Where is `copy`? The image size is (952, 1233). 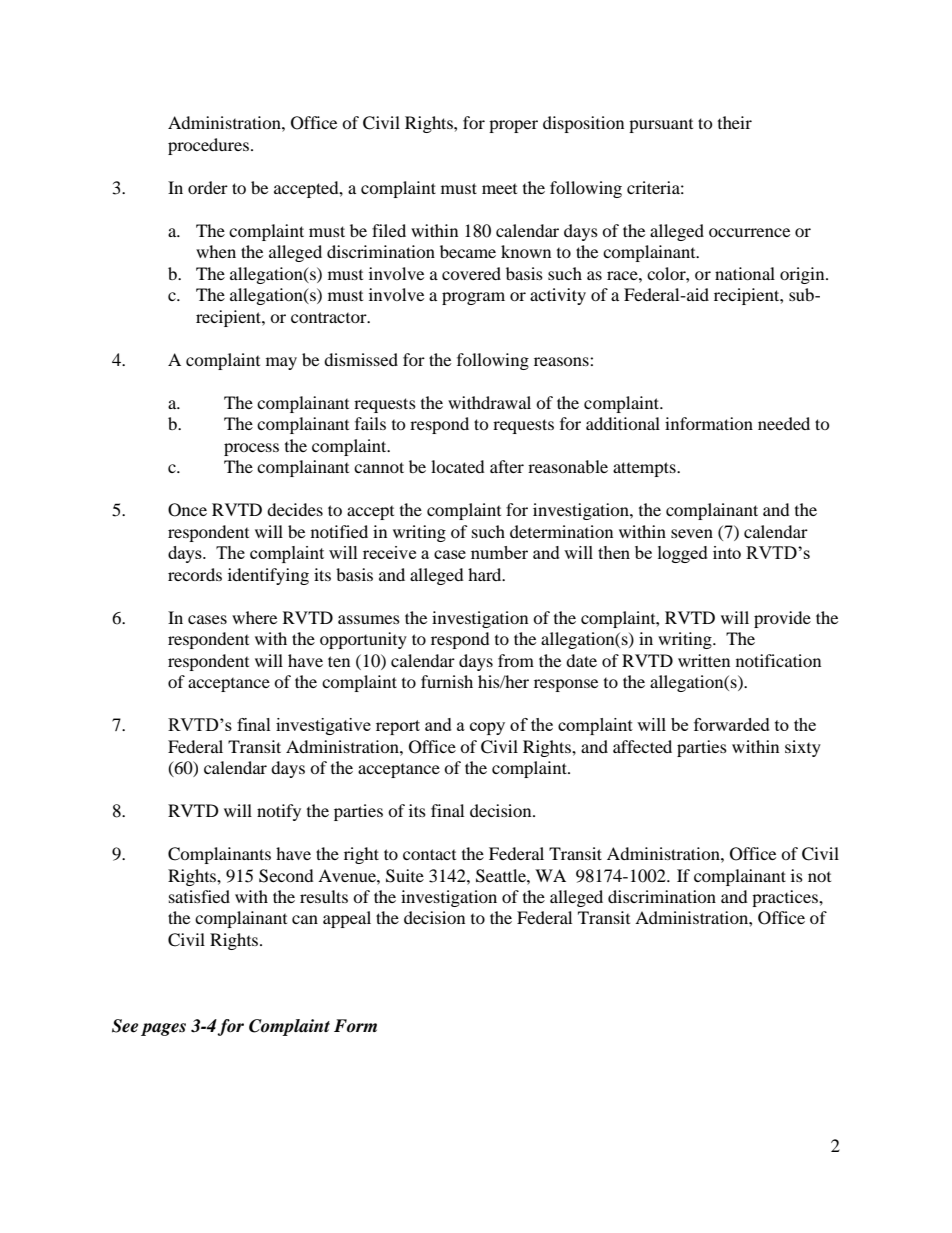
copy is located at coordinates (487, 728).
